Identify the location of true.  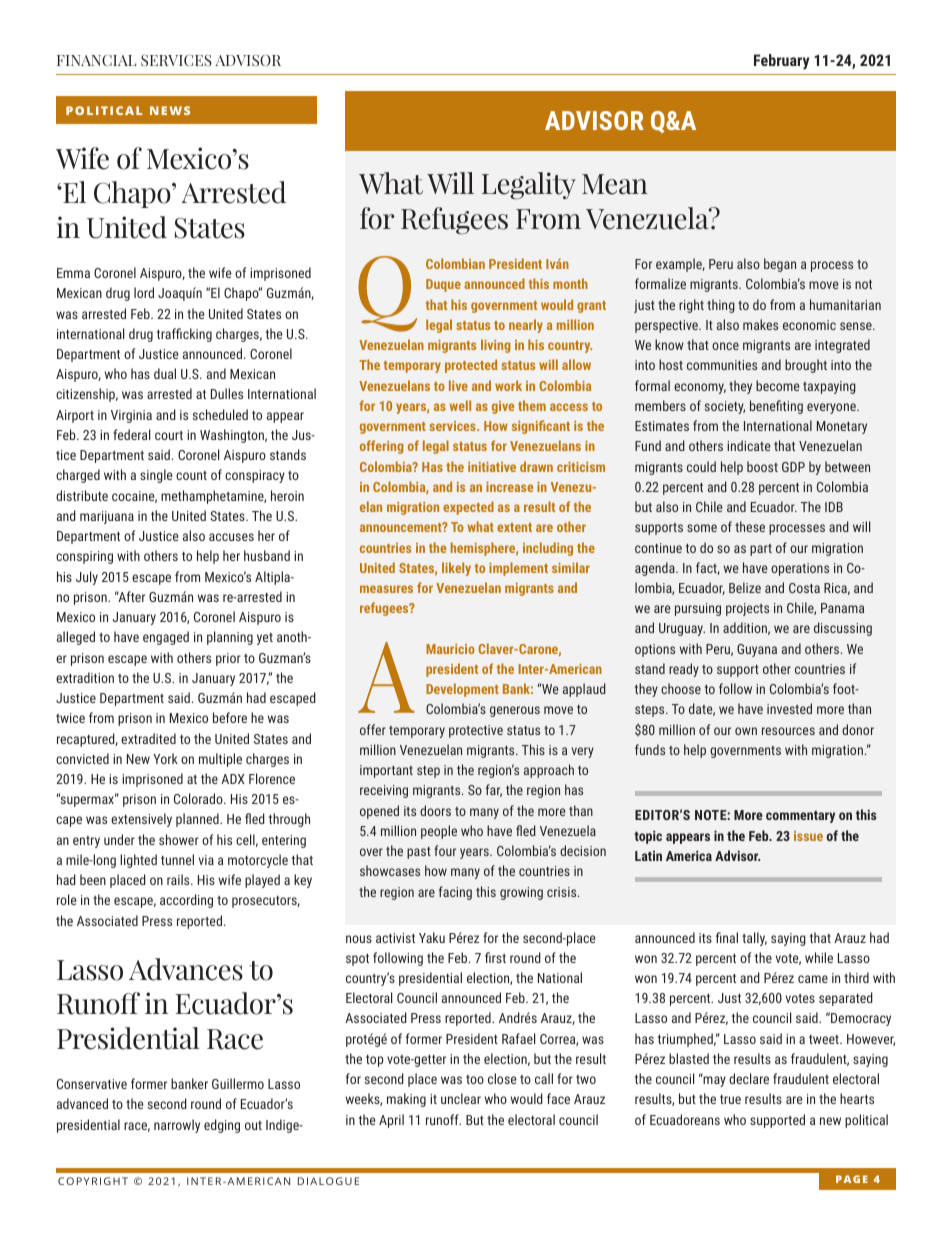
(730, 1099).
